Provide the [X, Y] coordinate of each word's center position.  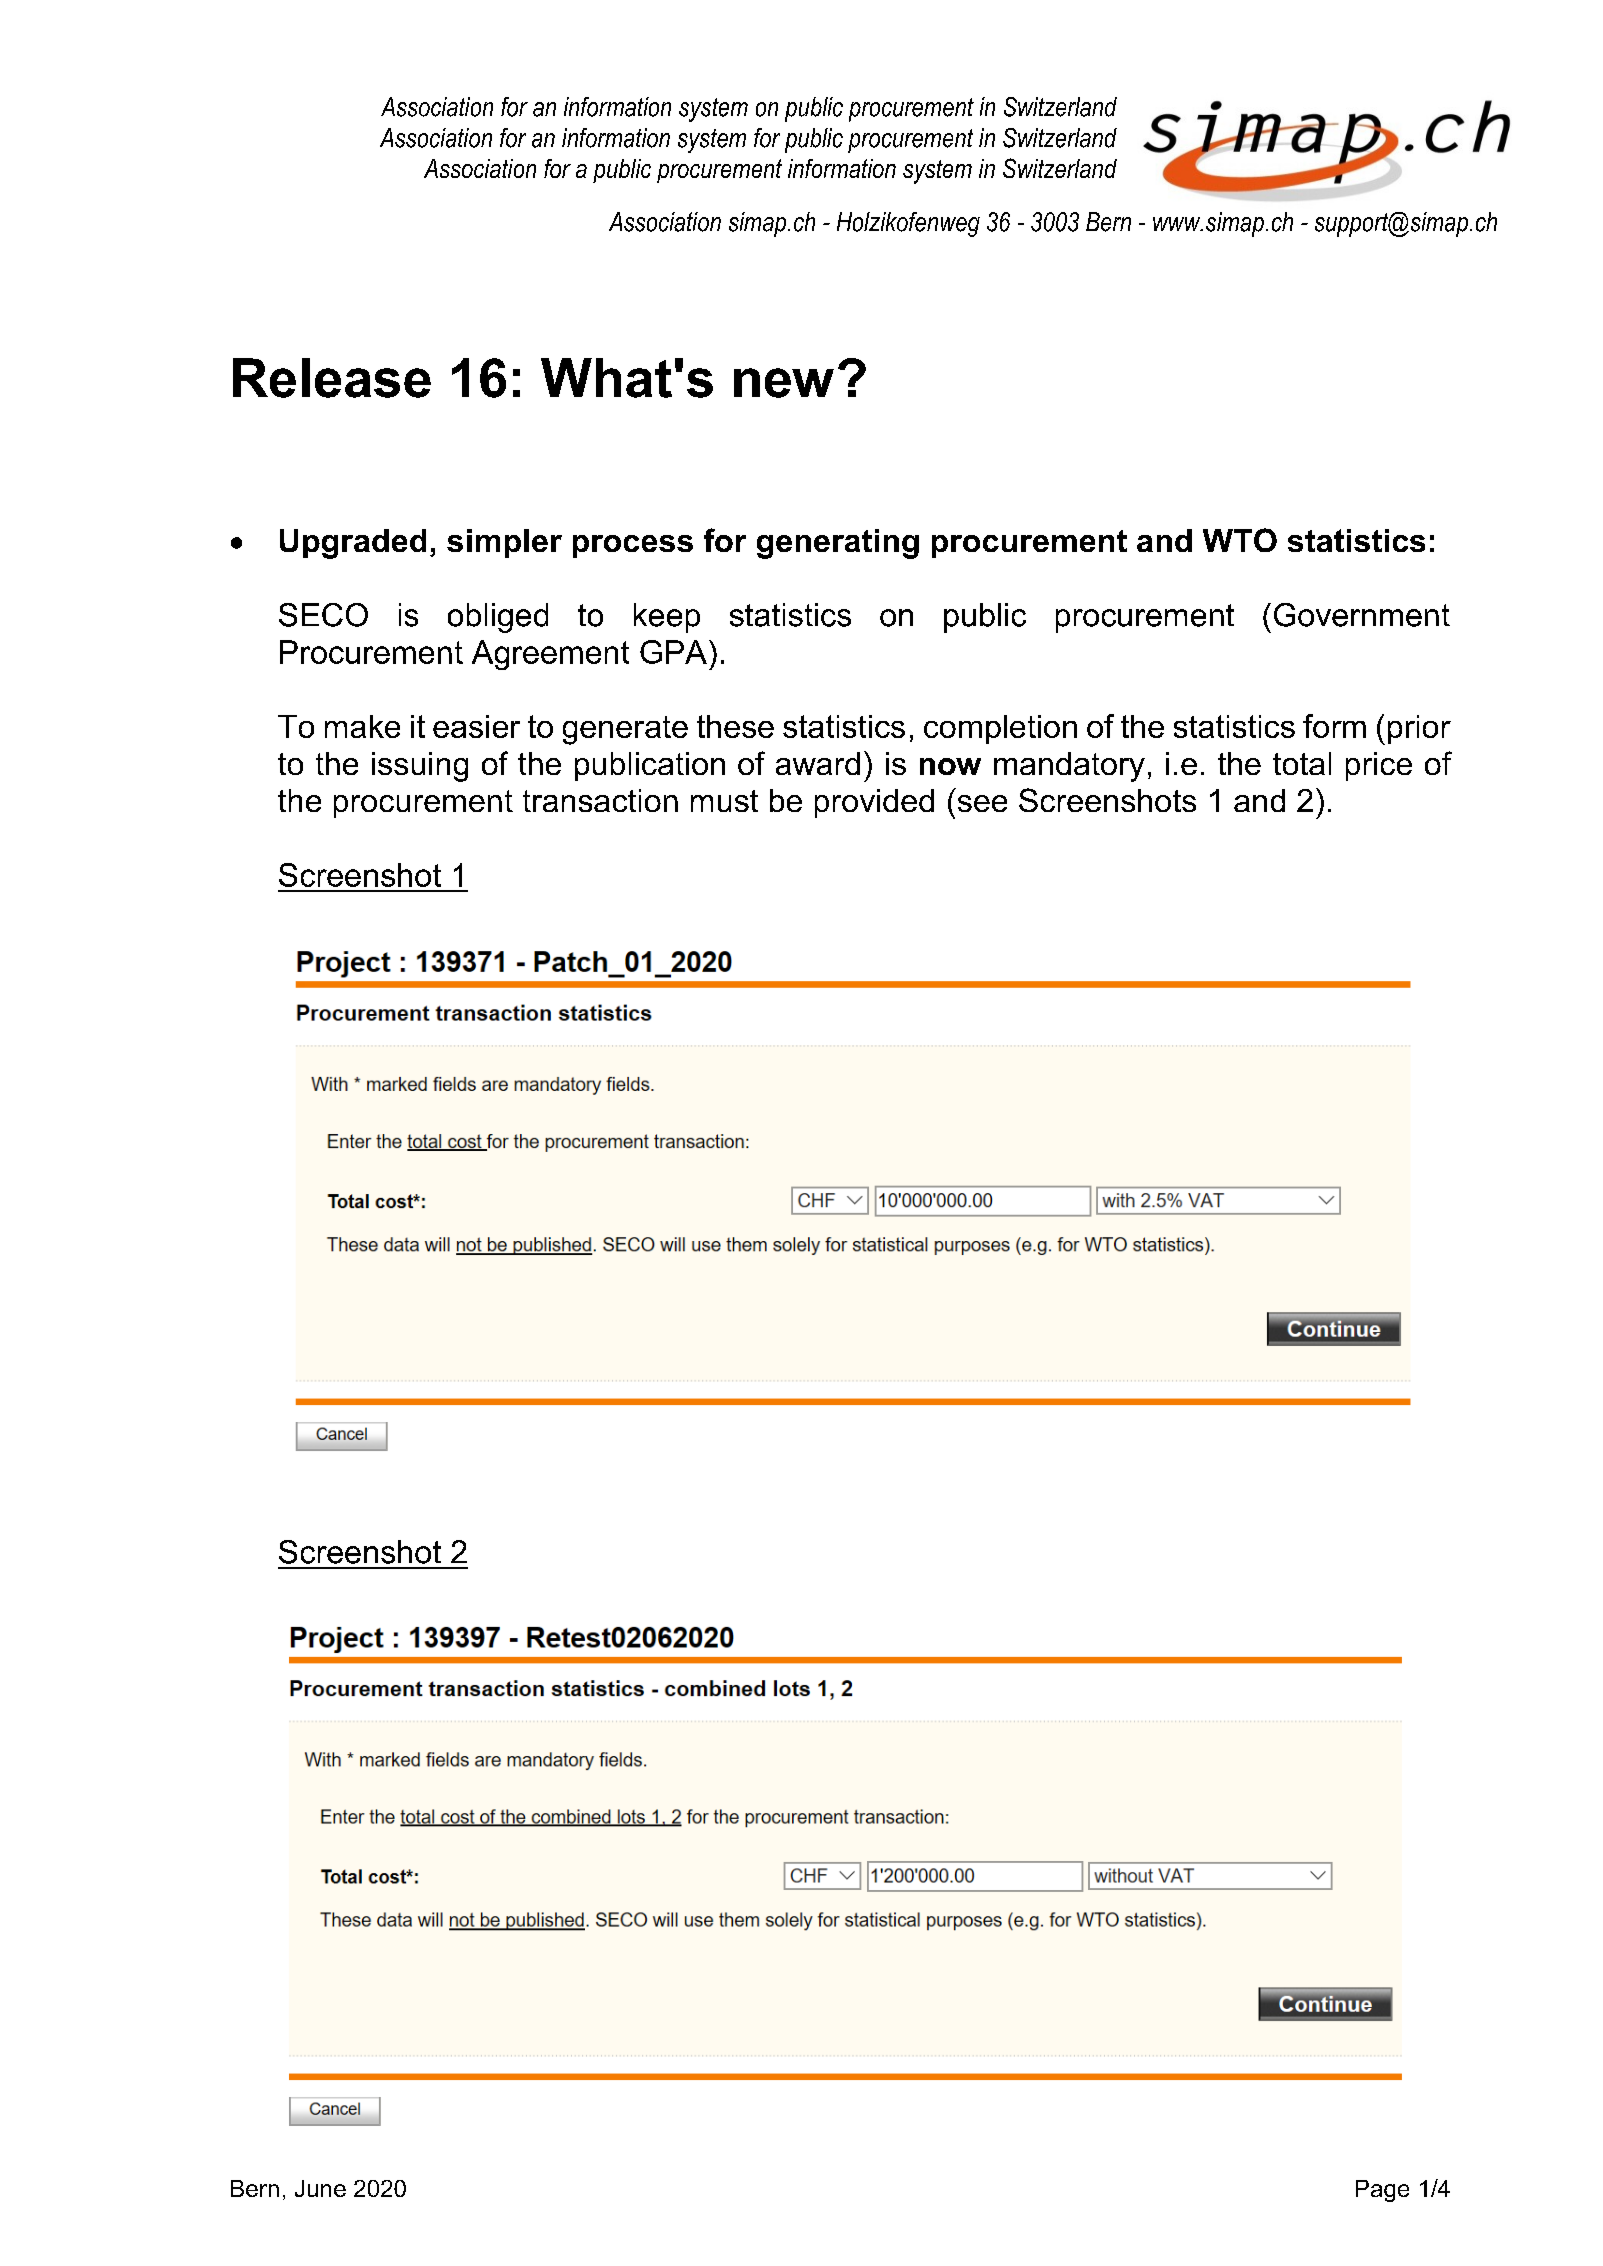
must [724, 801]
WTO [1240, 540]
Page [1382, 2191]
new [784, 383]
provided [874, 803]
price [1379, 766]
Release [332, 378]
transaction [600, 800]
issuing [420, 767]
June [320, 2188]
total [1302, 763]
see [982, 803]
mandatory [1069, 767]
